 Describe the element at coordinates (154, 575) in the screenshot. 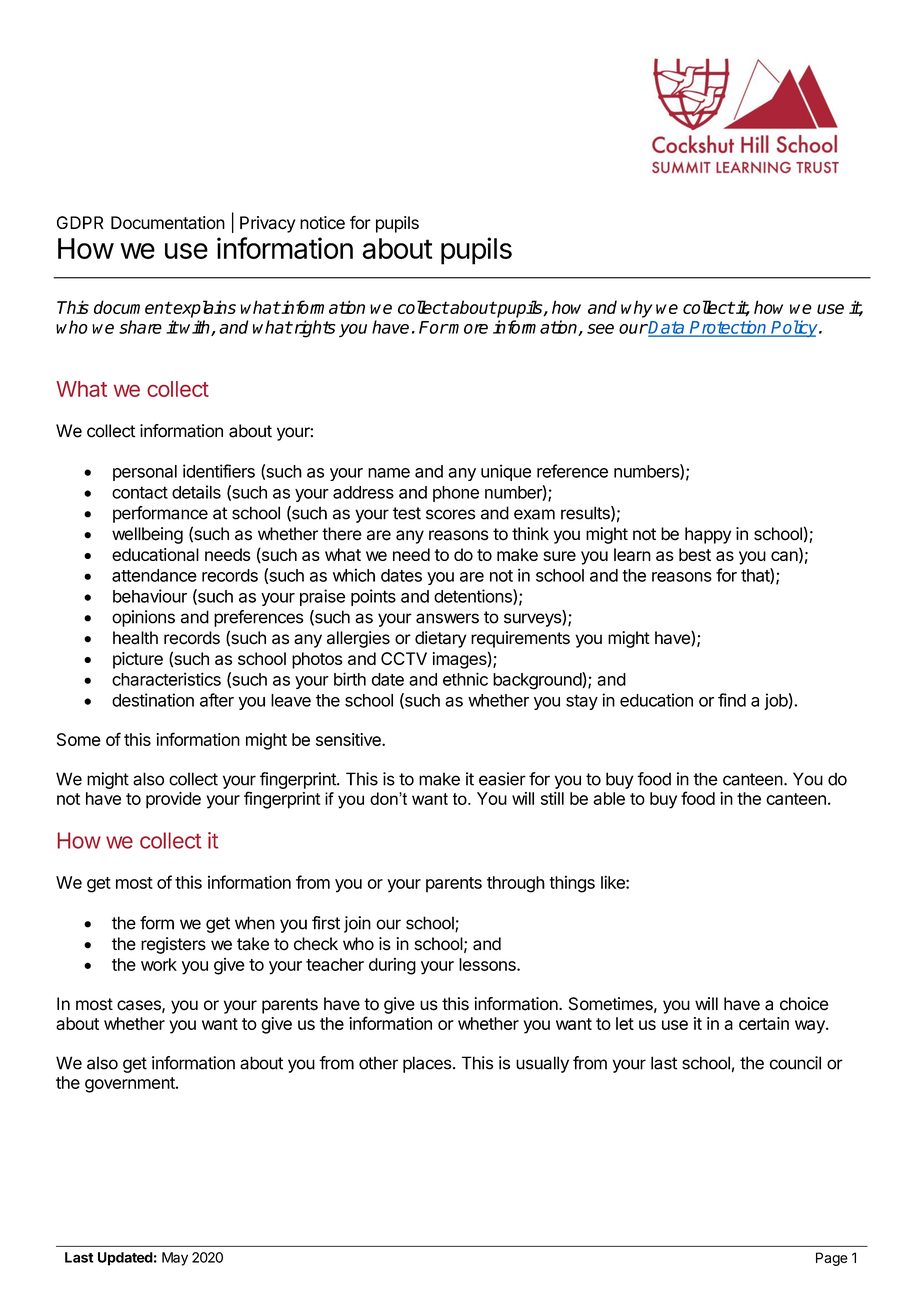

I see `attendance` at that location.
